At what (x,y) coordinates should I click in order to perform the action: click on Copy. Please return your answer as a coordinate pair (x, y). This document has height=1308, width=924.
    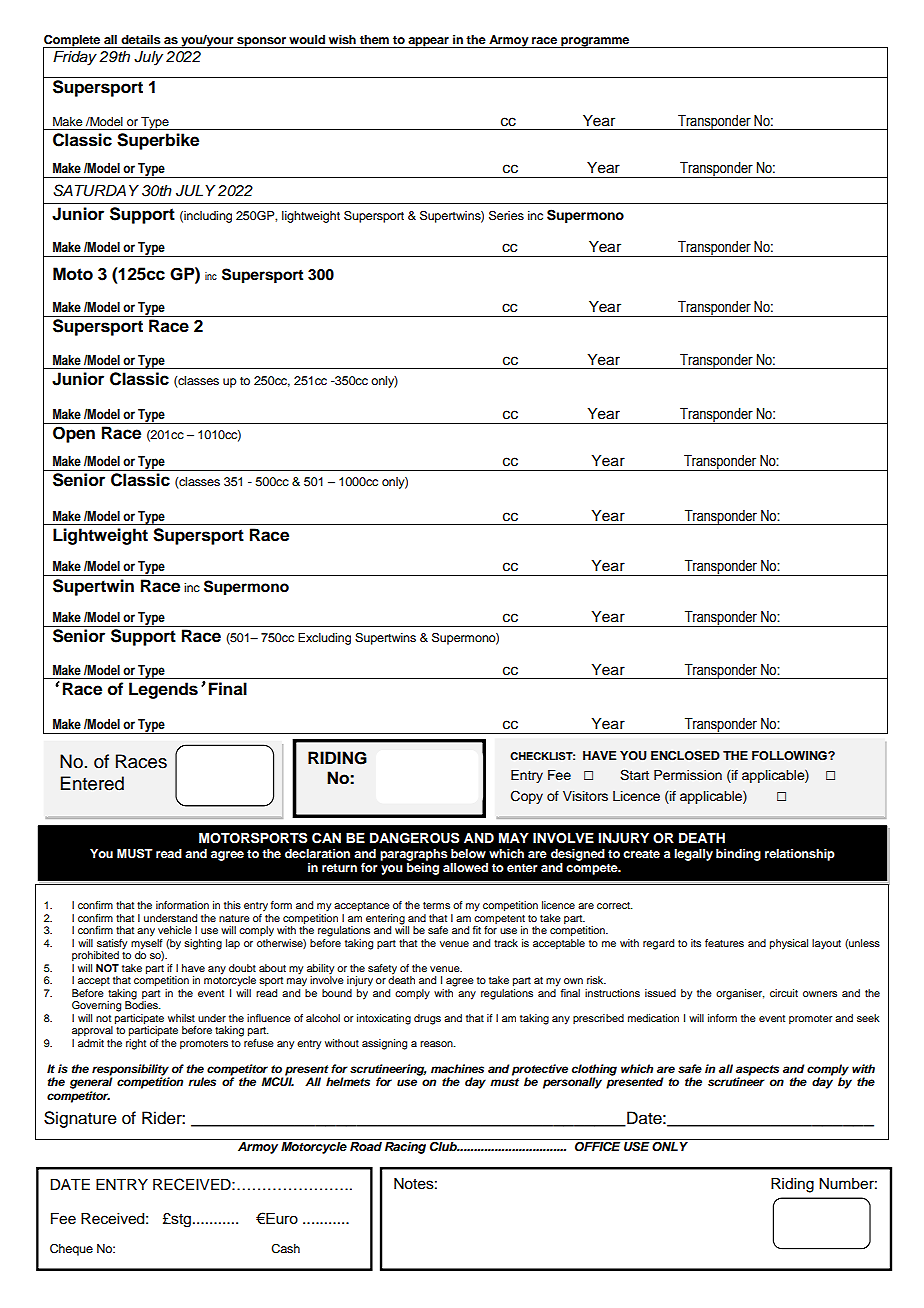
    Looking at the image, I should click on (527, 797).
